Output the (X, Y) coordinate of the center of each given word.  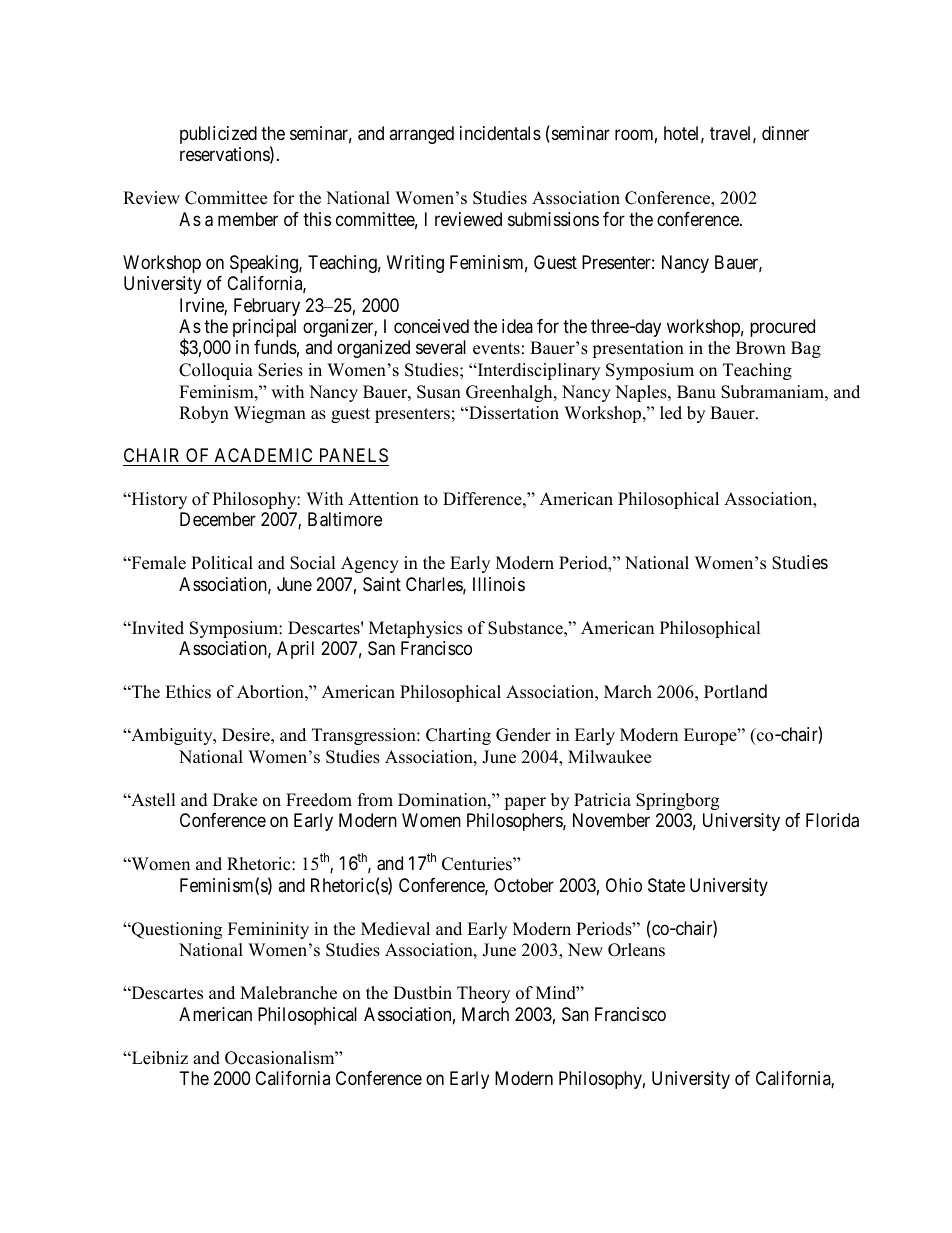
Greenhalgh (510, 393)
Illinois (499, 584)
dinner (785, 133)
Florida (832, 820)
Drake (235, 800)
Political (222, 563)
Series (280, 370)
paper (525, 803)
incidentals (500, 133)
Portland (735, 691)
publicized (218, 135)
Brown (761, 348)
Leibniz (159, 1058)
